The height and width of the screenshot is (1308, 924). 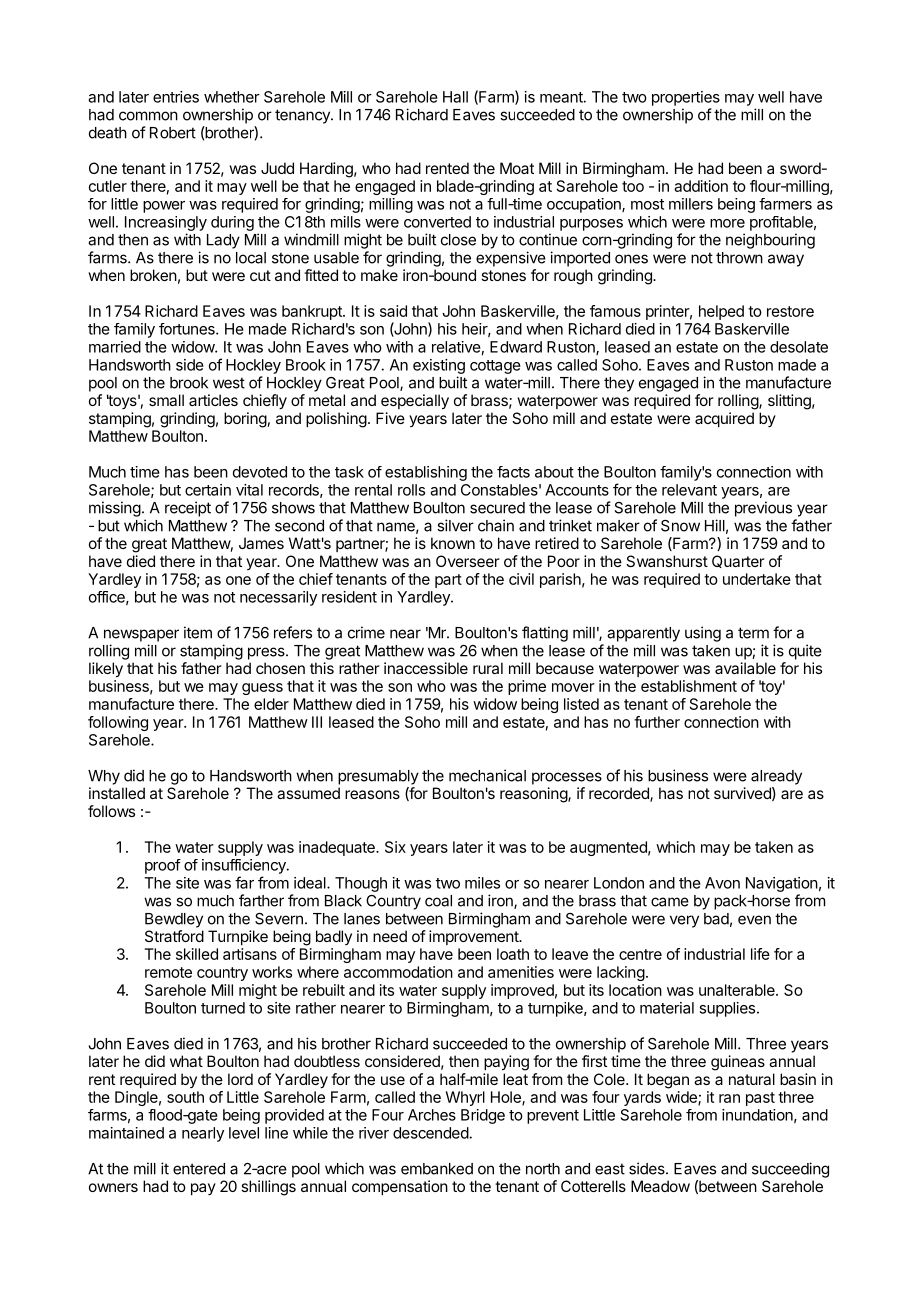 What do you see at coordinates (199, 1169) in the screenshot?
I see `entered` at bounding box center [199, 1169].
